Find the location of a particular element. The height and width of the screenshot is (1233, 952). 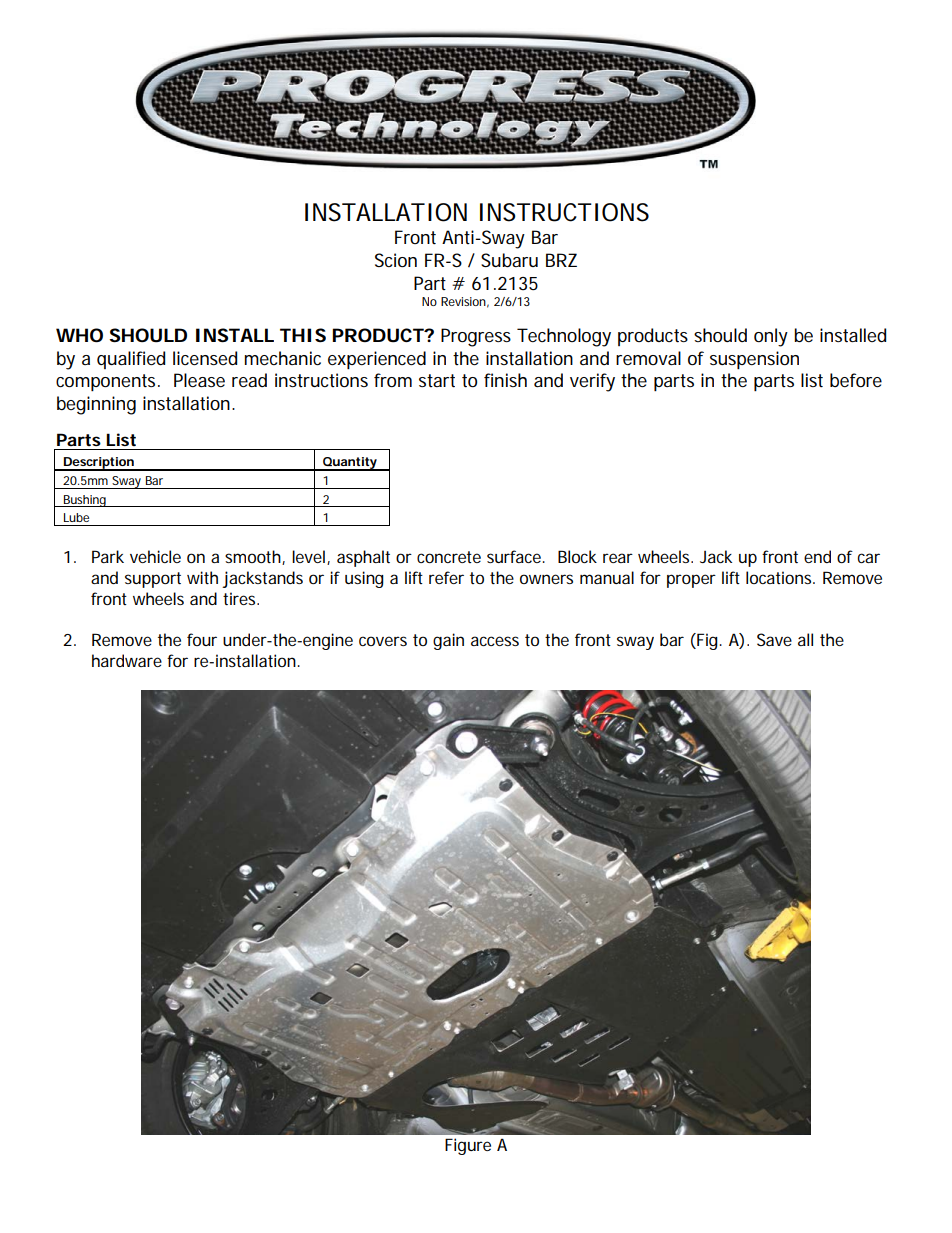

Revision is located at coordinates (463, 301).
